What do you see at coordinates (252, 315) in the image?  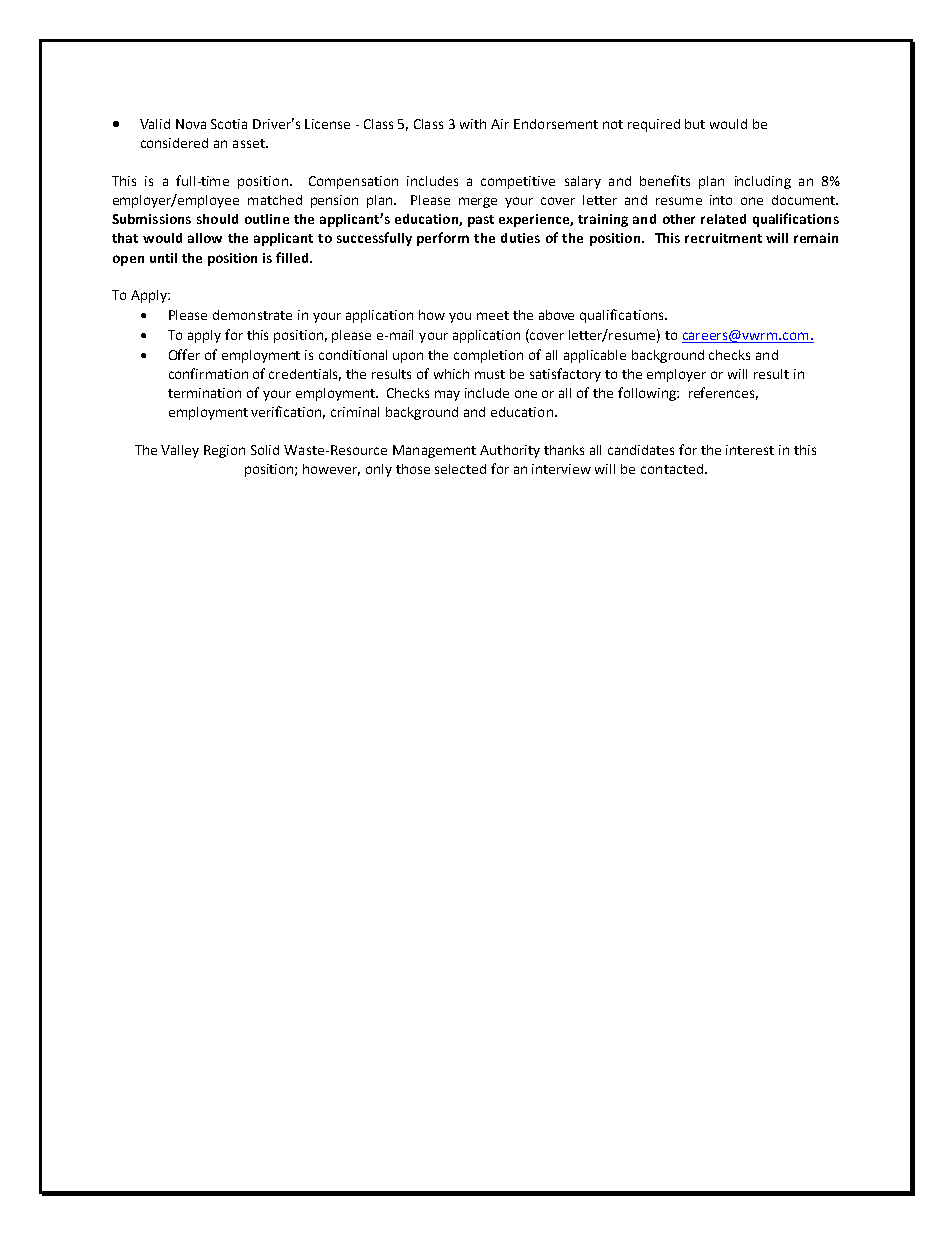 I see `demonstrate` at bounding box center [252, 315].
